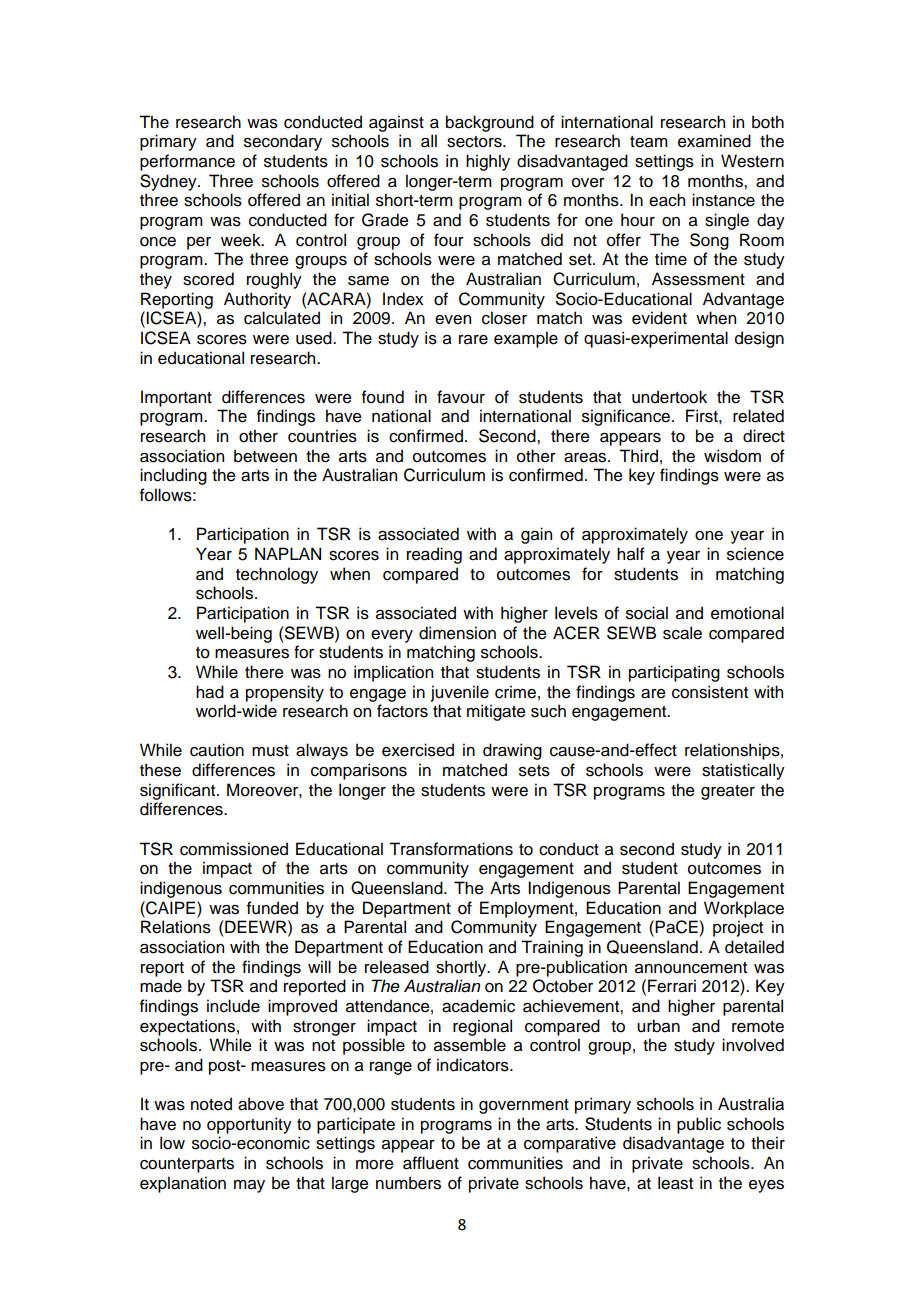 This screenshot has width=924, height=1308. I want to click on sectors, so click(475, 142).
